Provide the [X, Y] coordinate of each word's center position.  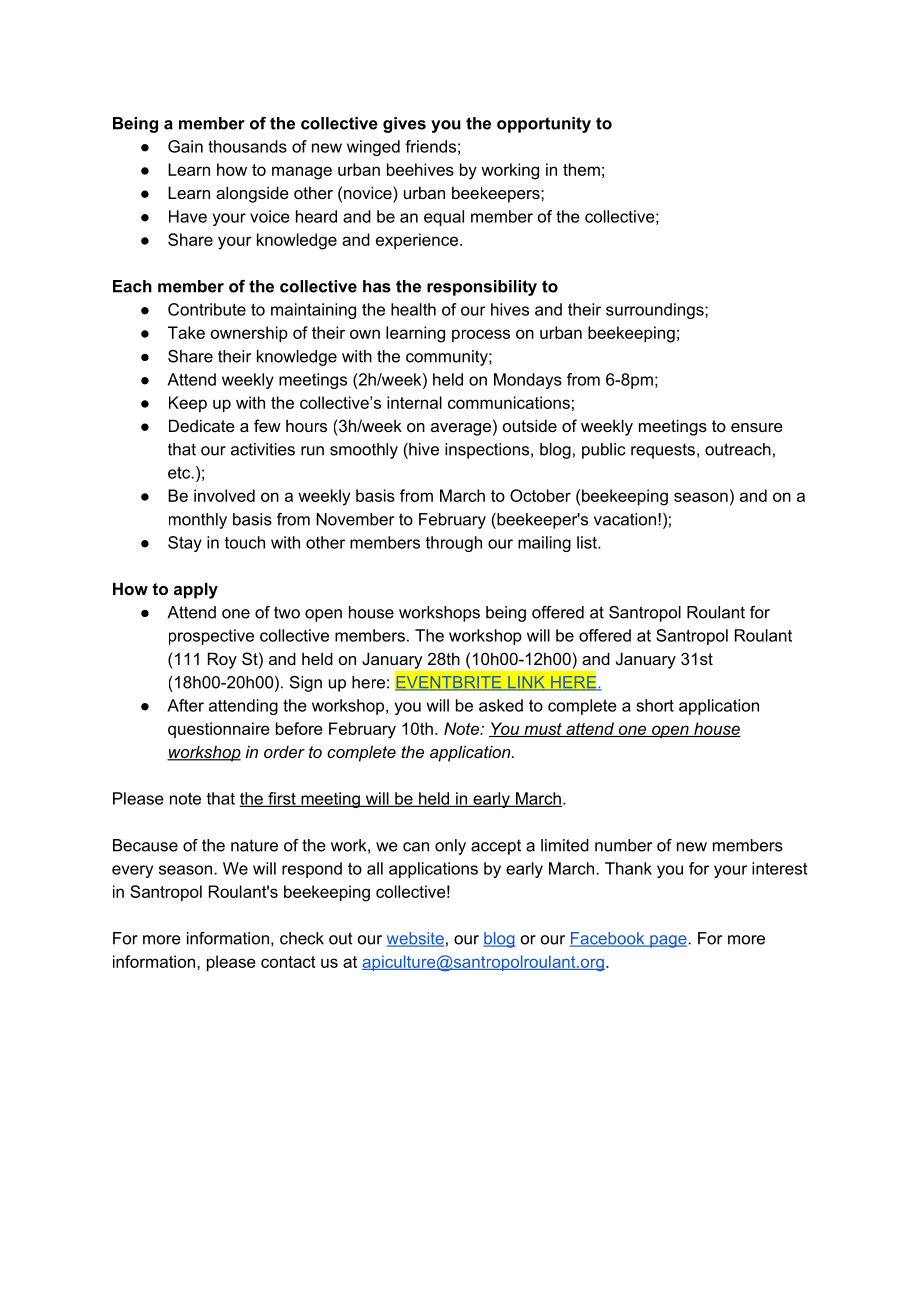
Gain [185, 146]
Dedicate [202, 425]
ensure [757, 427]
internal [414, 402]
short [655, 705]
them [581, 169]
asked [501, 705]
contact [288, 962]
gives [404, 125]
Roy [222, 660]
